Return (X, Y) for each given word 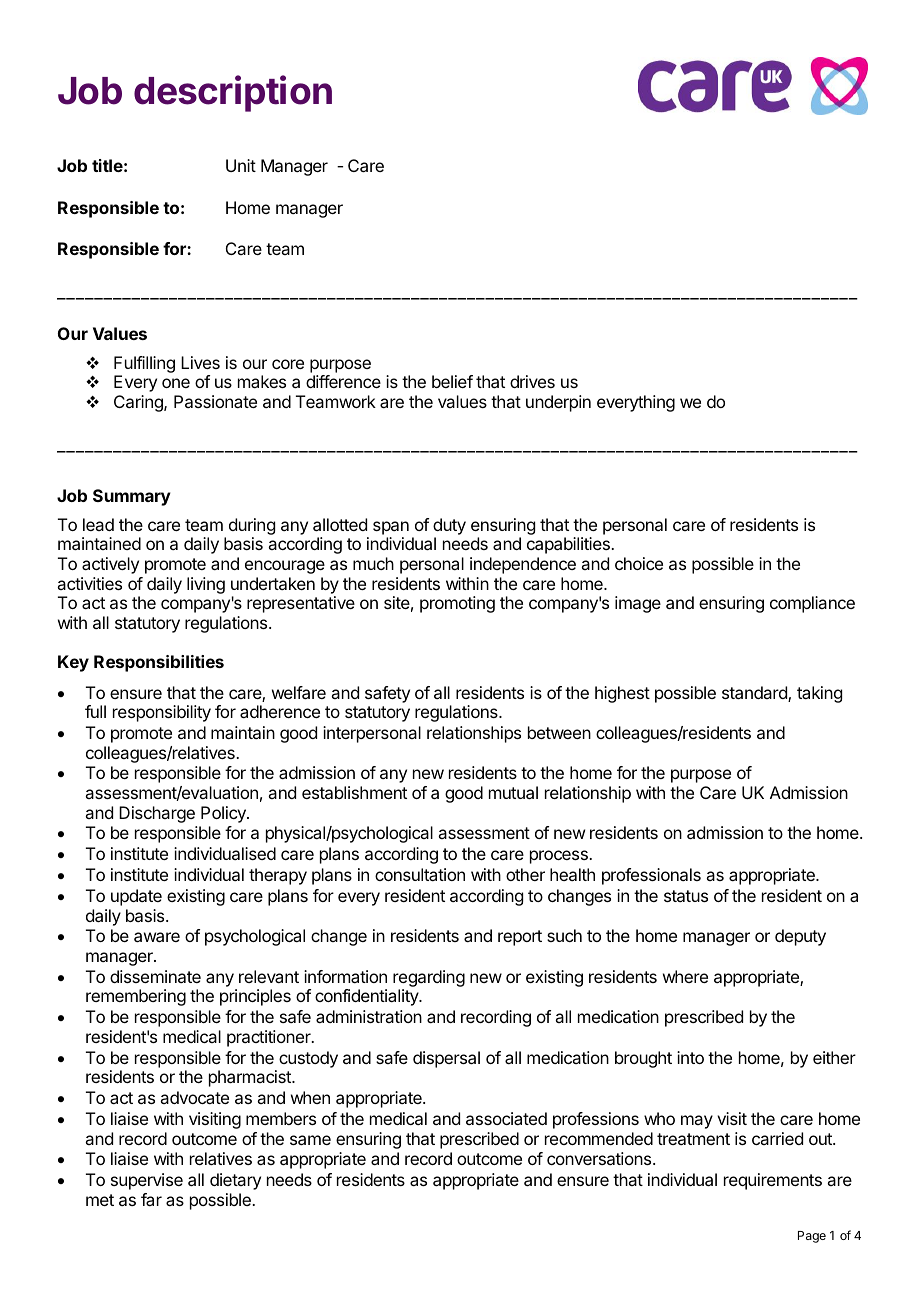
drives (532, 381)
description (233, 93)
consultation (420, 874)
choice (639, 563)
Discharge (157, 814)
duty (449, 526)
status (686, 896)
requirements (773, 1181)
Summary (132, 497)
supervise (147, 1181)
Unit (241, 165)
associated (506, 1118)
